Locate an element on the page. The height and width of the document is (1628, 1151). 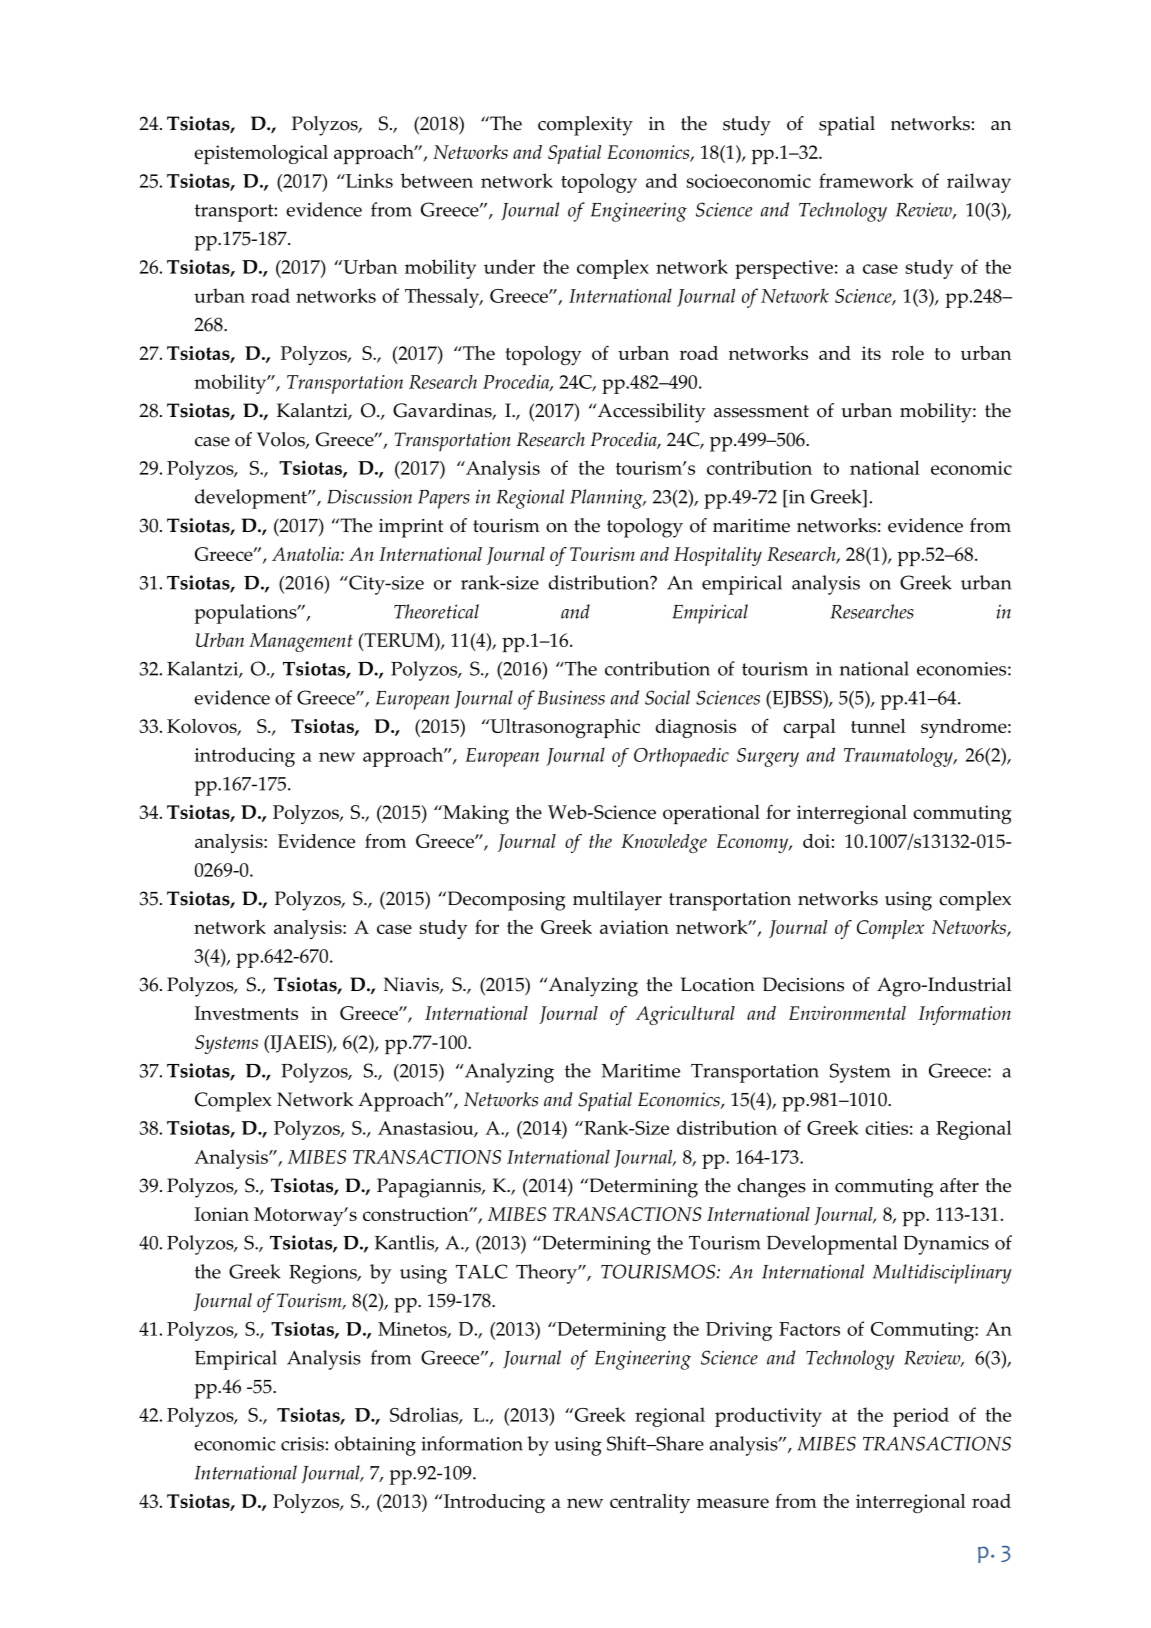
period is located at coordinates (921, 1417).
